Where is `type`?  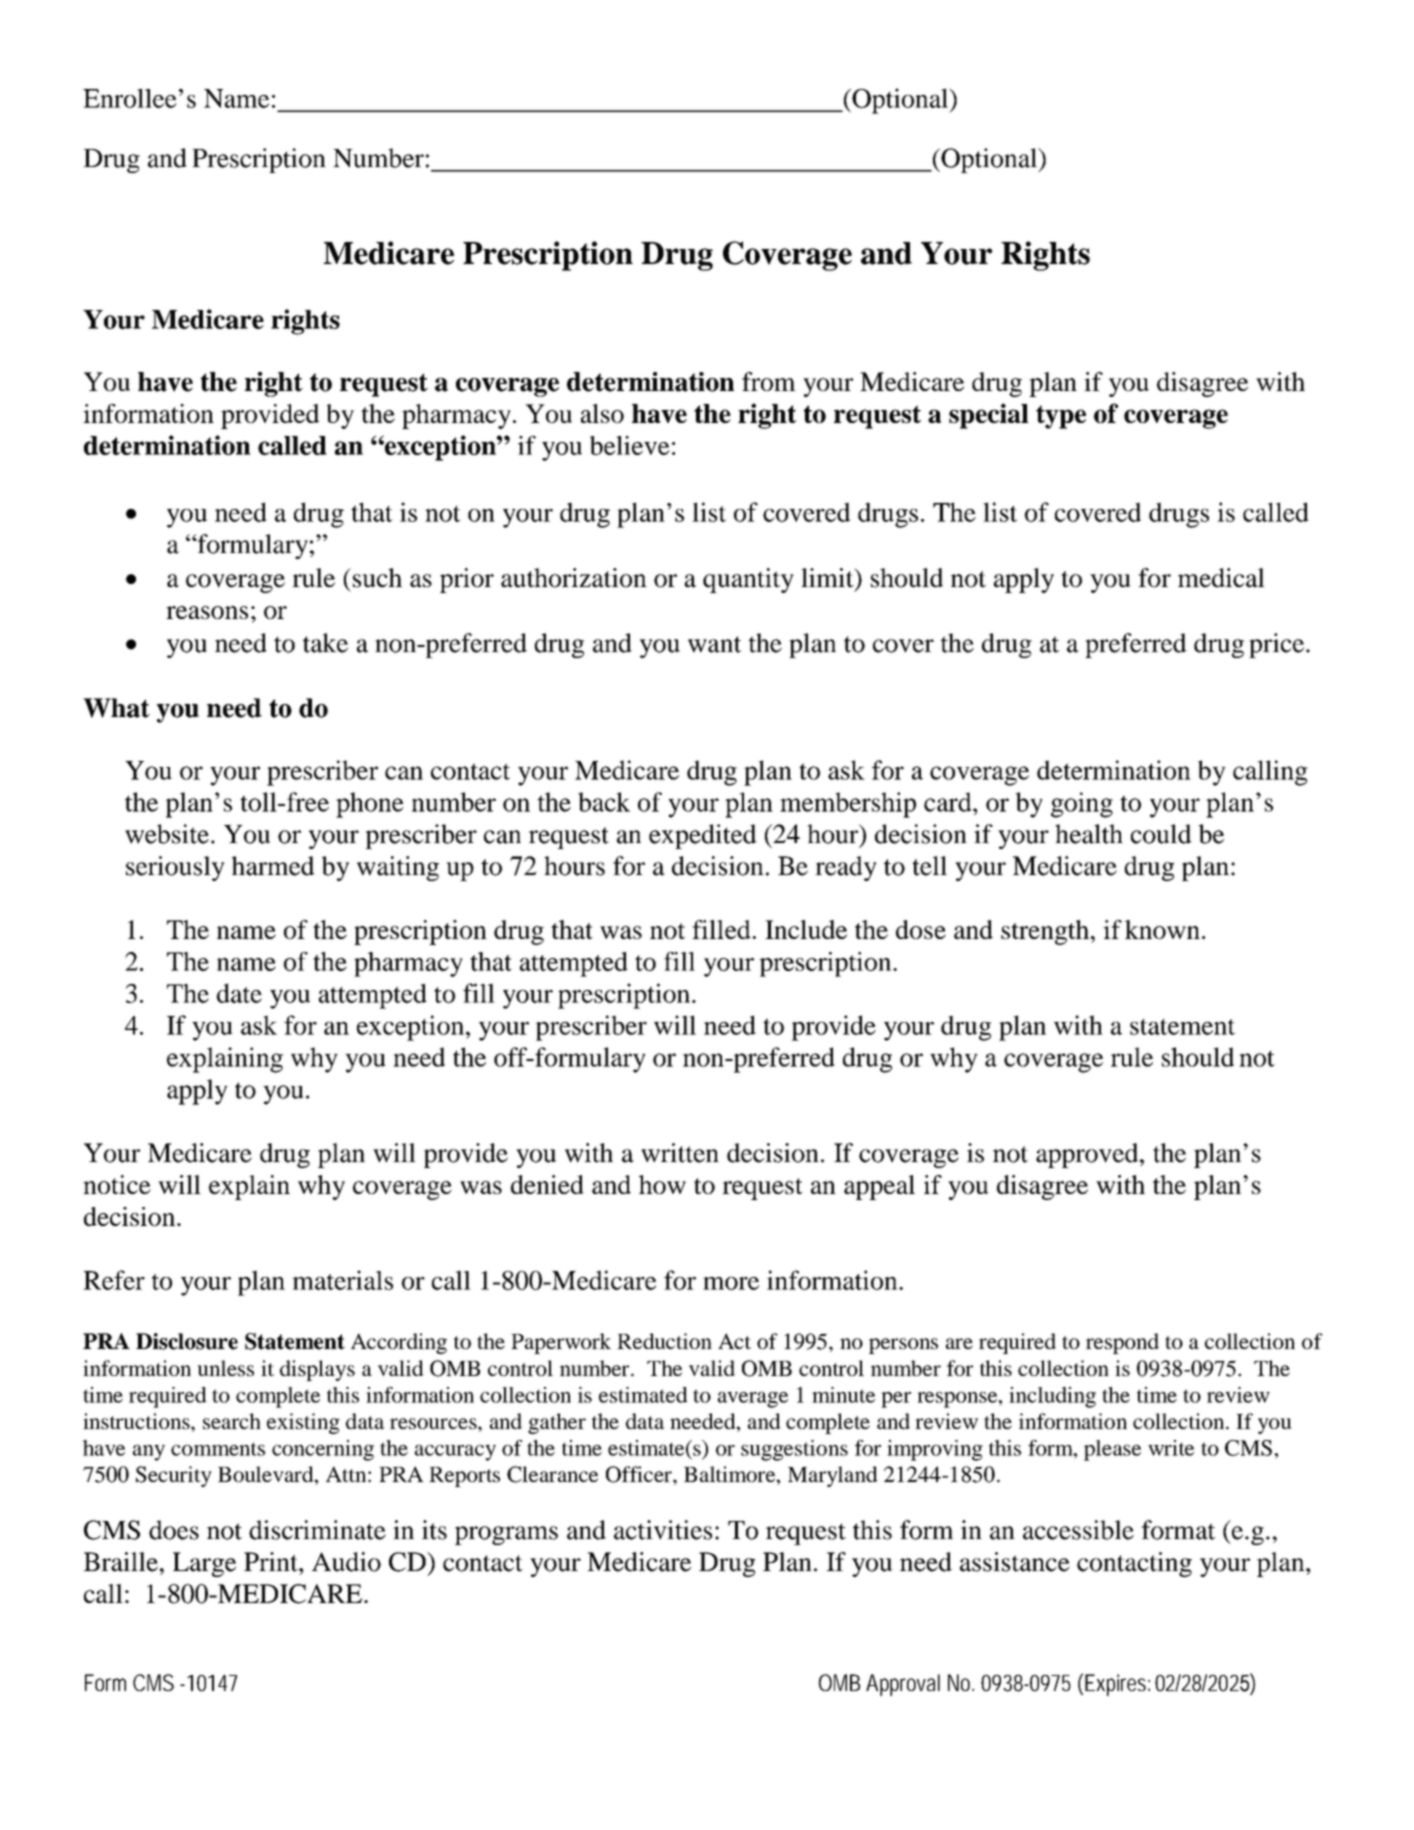 type is located at coordinates (1061, 417).
